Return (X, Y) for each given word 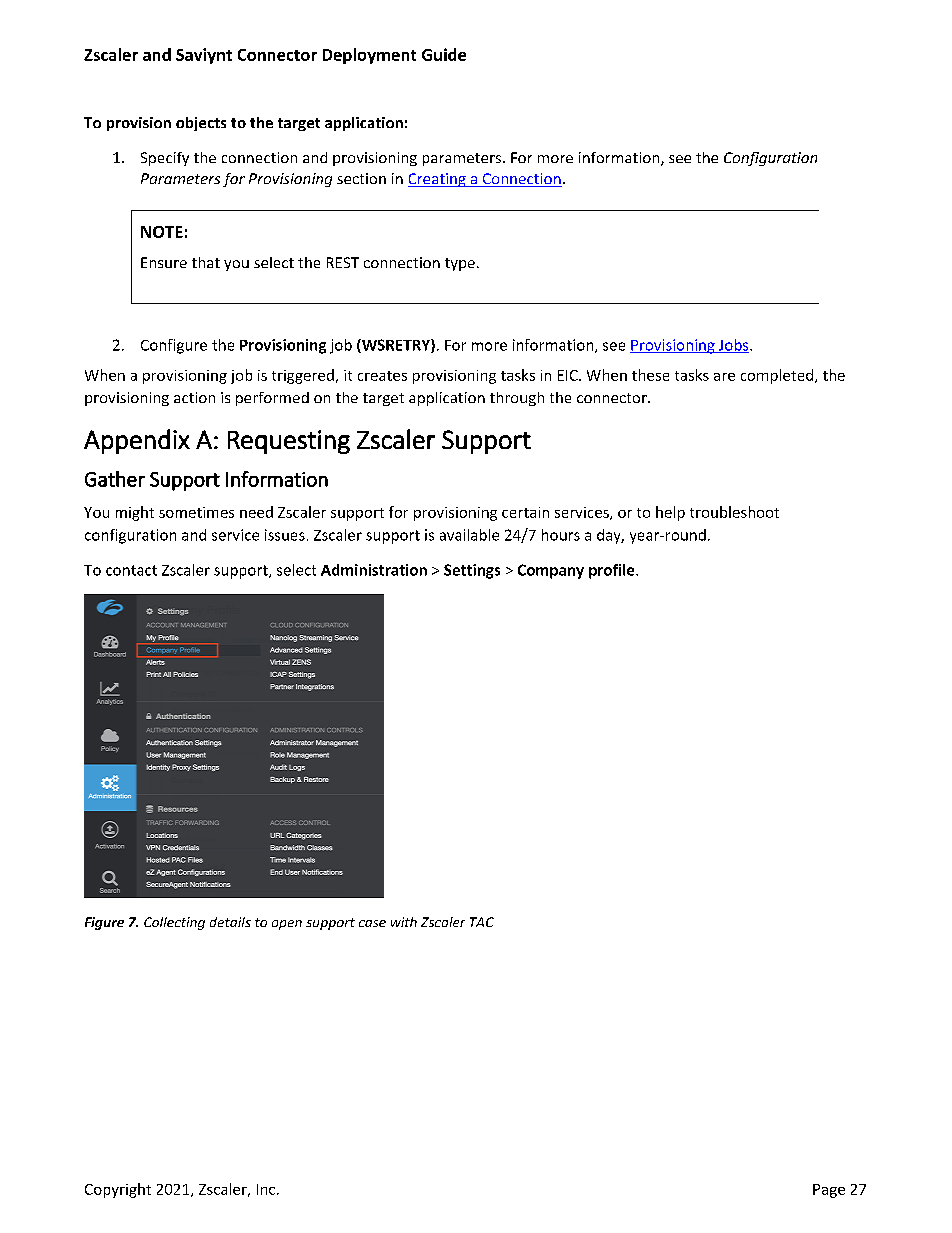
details (230, 922)
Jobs (733, 346)
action (194, 397)
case (372, 923)
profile (613, 571)
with (404, 922)
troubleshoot (734, 512)
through (517, 399)
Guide (444, 54)
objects (201, 124)
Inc (266, 1189)
